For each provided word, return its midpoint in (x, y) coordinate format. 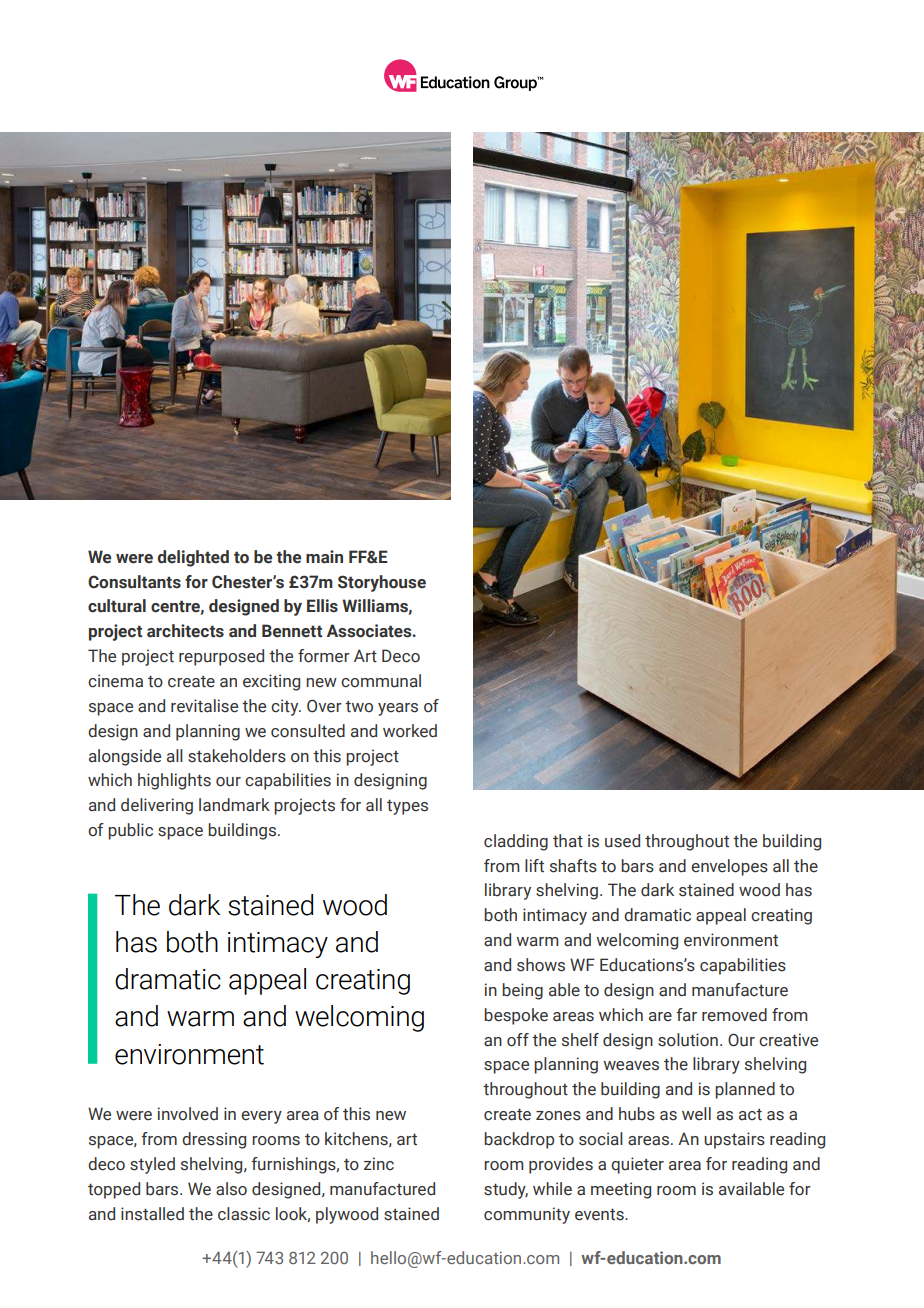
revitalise (204, 706)
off (518, 1040)
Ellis (322, 606)
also (231, 1189)
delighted (193, 558)
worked (410, 731)
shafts (573, 866)
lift (534, 866)
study (506, 1190)
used (622, 841)
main (324, 557)
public (130, 831)
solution (688, 1040)
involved (188, 1114)
